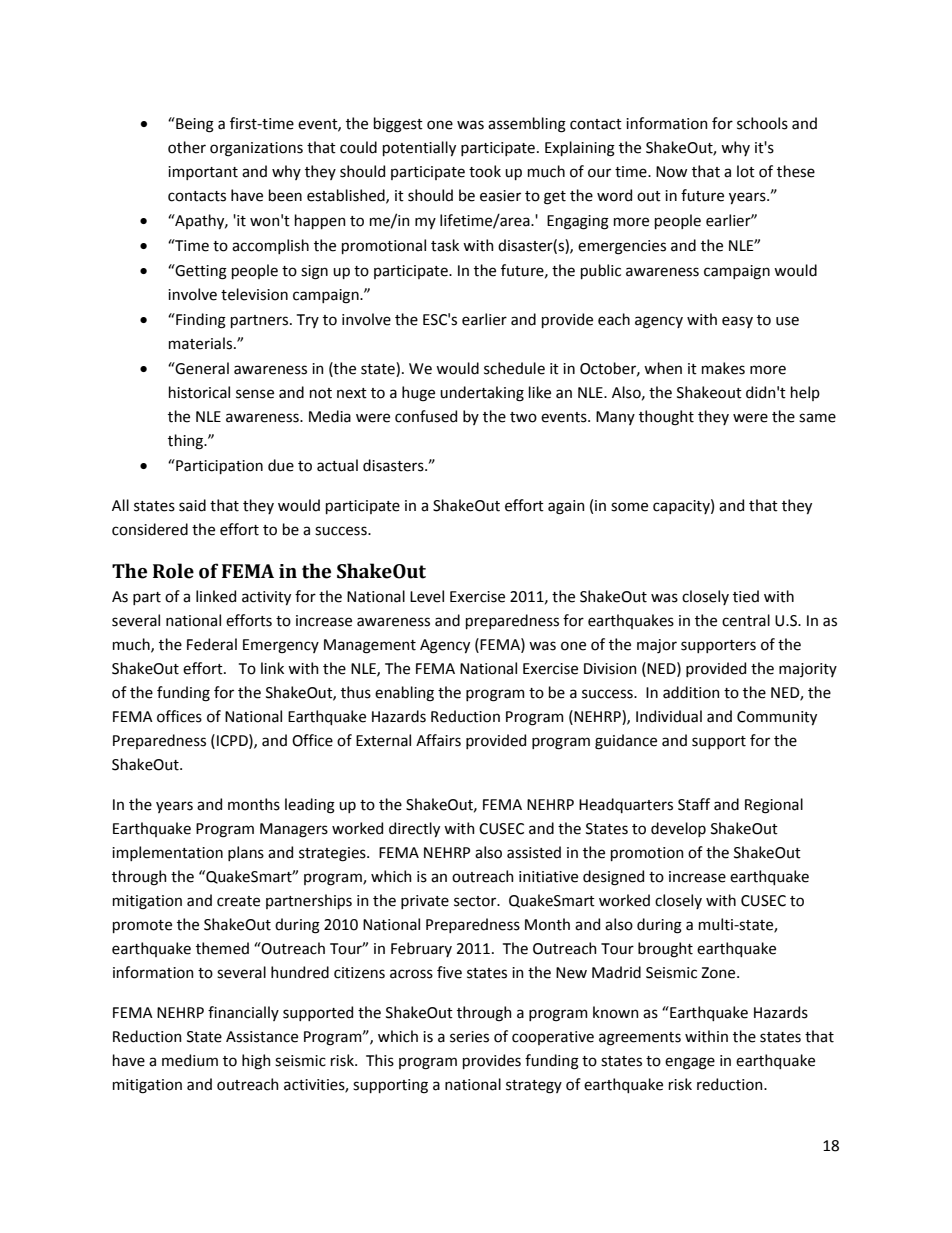 The height and width of the screenshot is (1233, 952). Describe the element at coordinates (266, 598) in the screenshot. I see `activity` at that location.
